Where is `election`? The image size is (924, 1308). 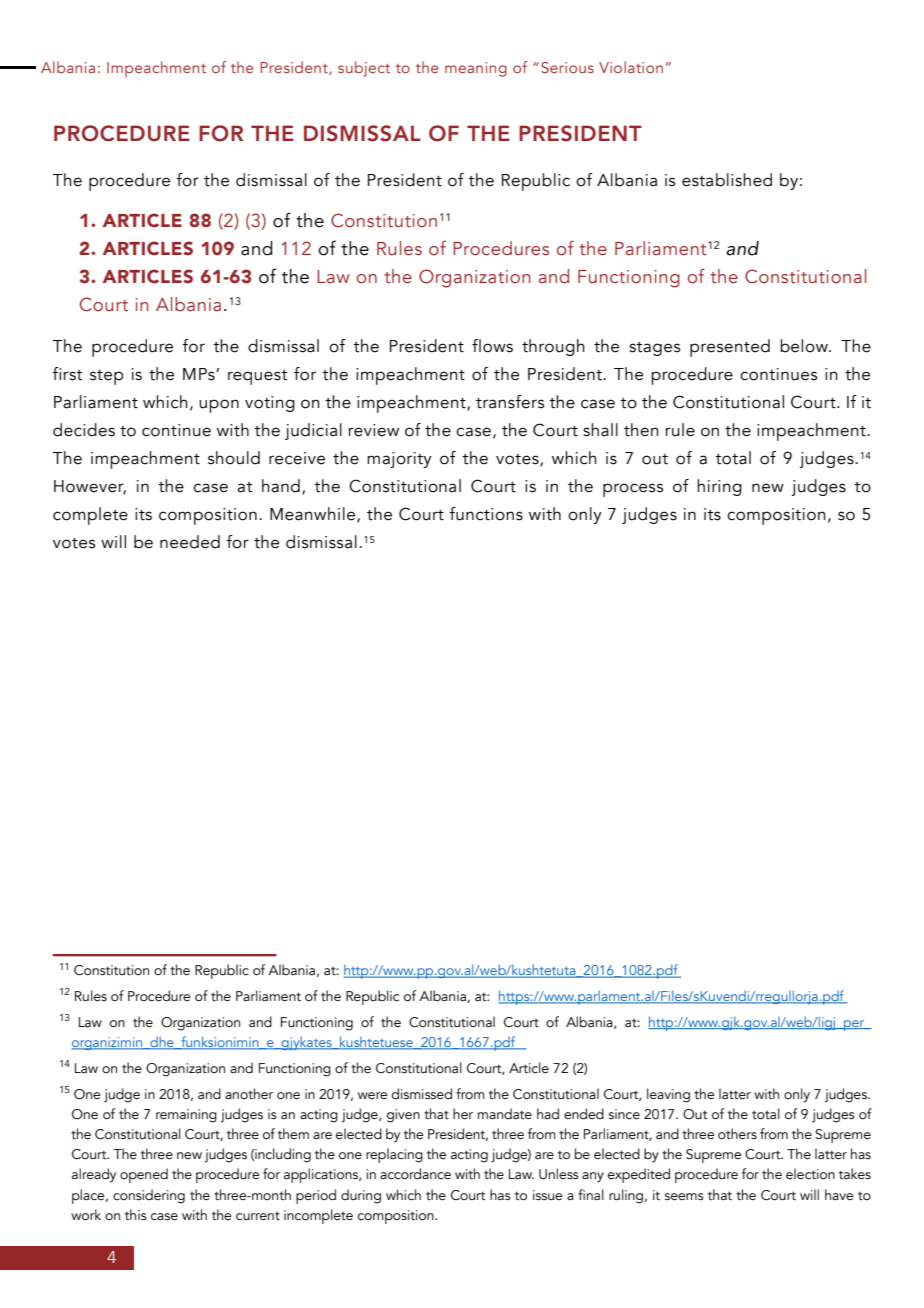 election is located at coordinates (810, 1174).
